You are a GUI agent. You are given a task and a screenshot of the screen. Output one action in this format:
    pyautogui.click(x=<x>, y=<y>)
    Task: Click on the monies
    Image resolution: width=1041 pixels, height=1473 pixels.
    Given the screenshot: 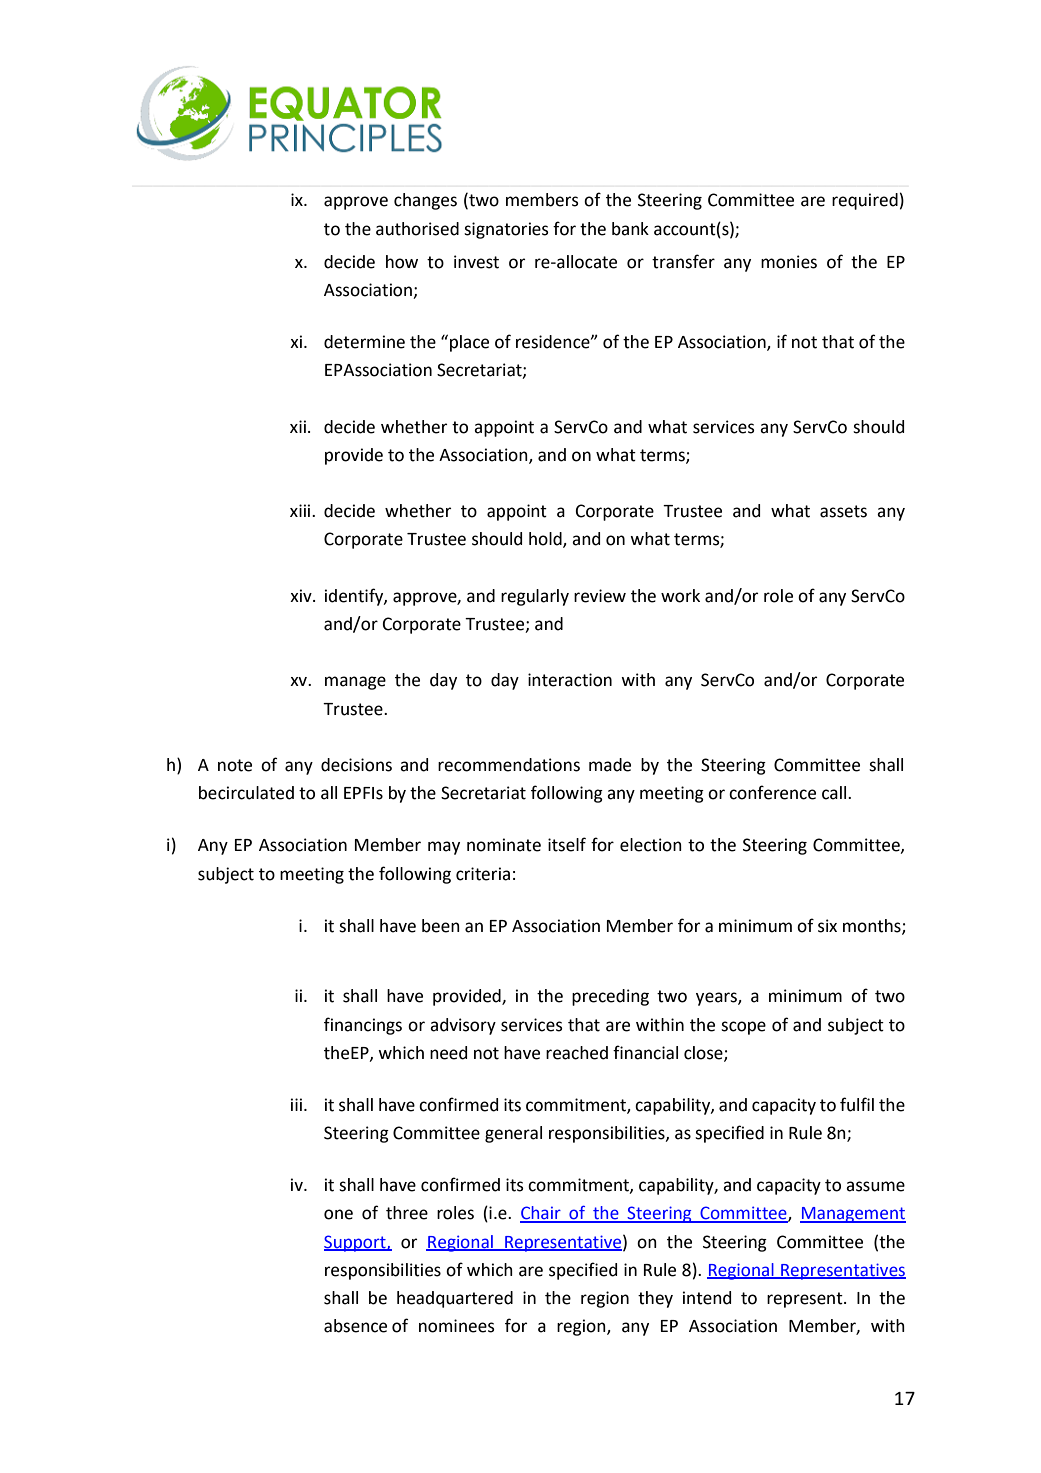 What is the action you would take?
    pyautogui.click(x=789, y=262)
